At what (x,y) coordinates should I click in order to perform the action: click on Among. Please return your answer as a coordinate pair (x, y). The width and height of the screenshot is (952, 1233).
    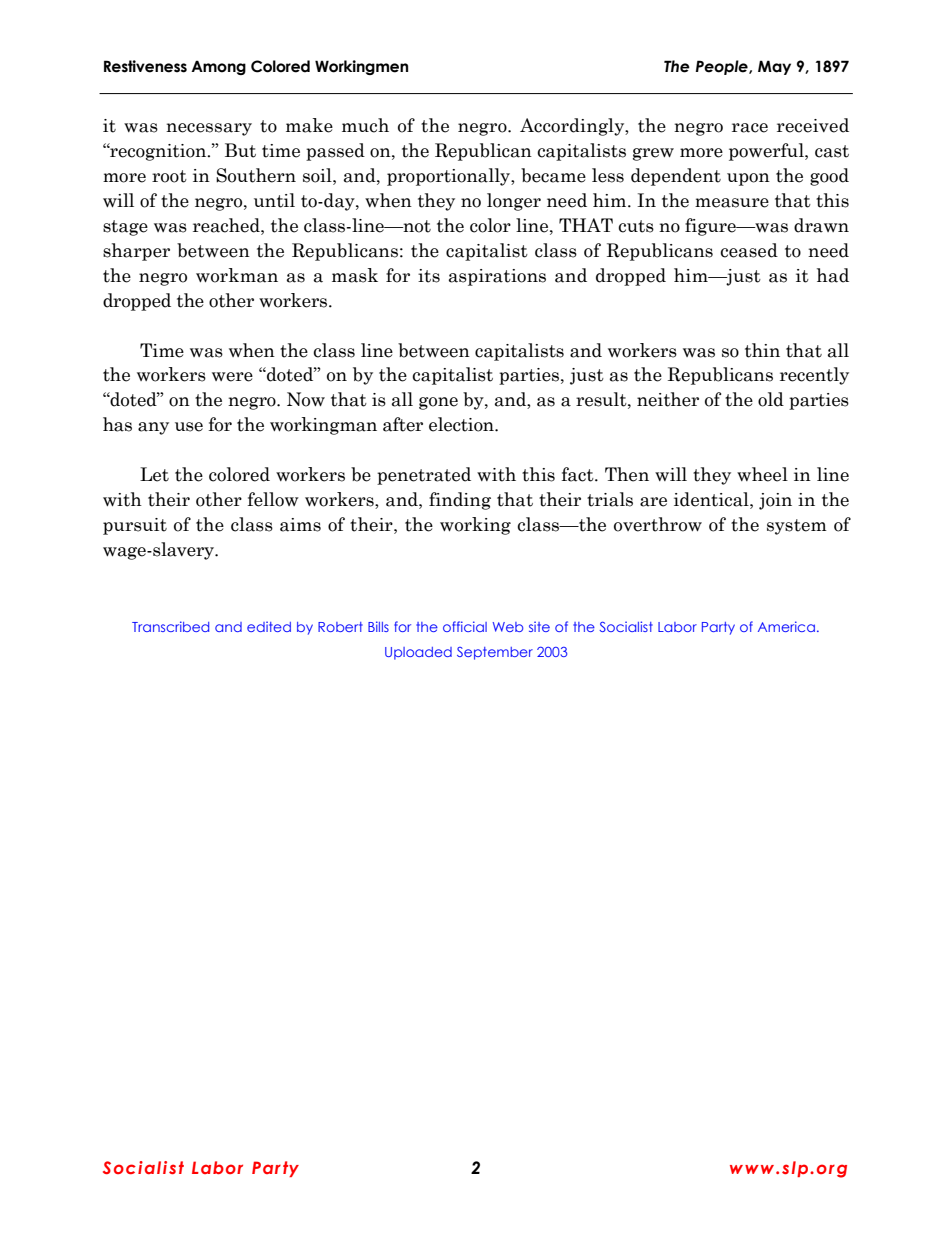
    Looking at the image, I should click on (218, 67).
